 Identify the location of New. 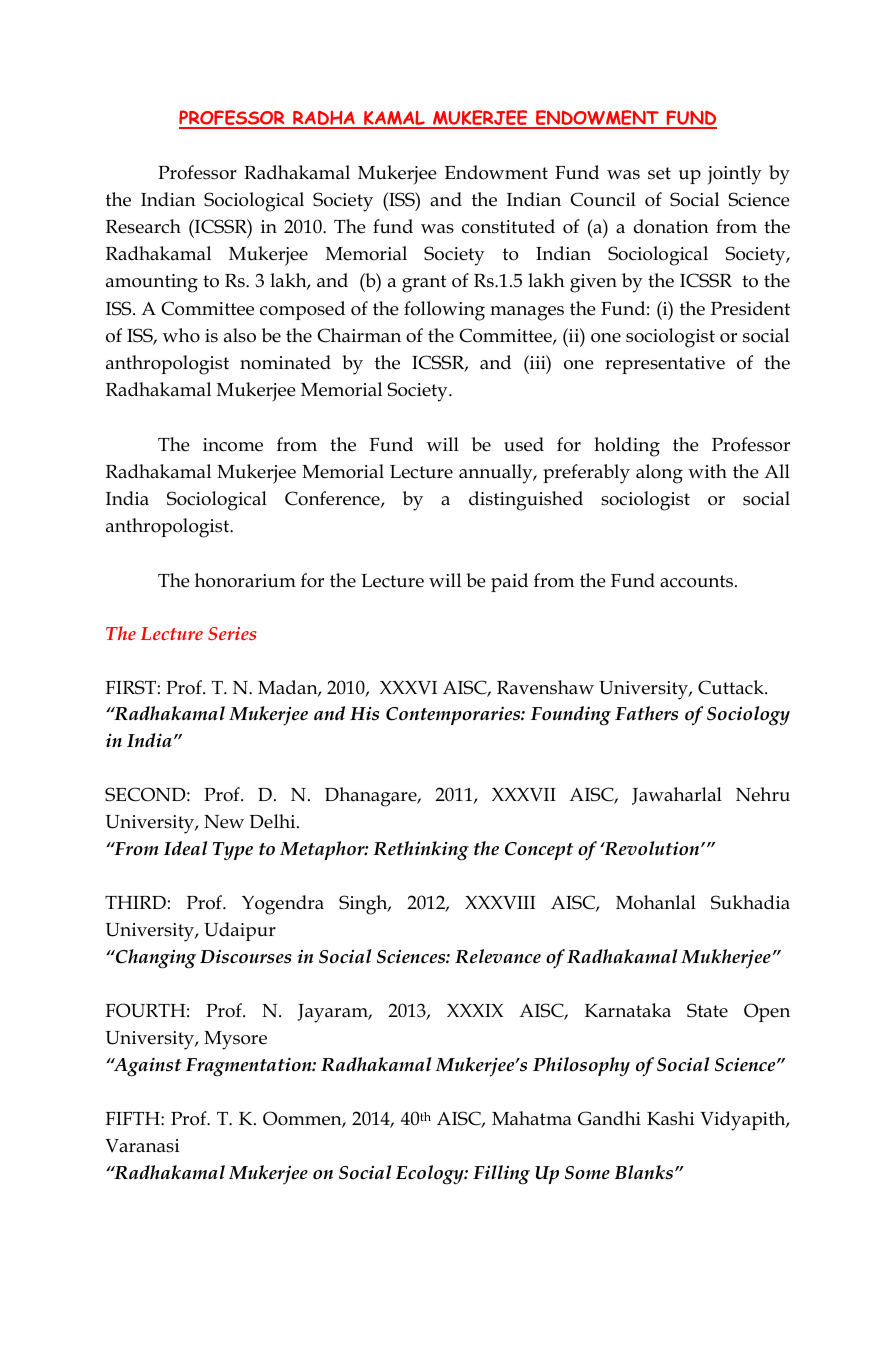
(224, 822).
